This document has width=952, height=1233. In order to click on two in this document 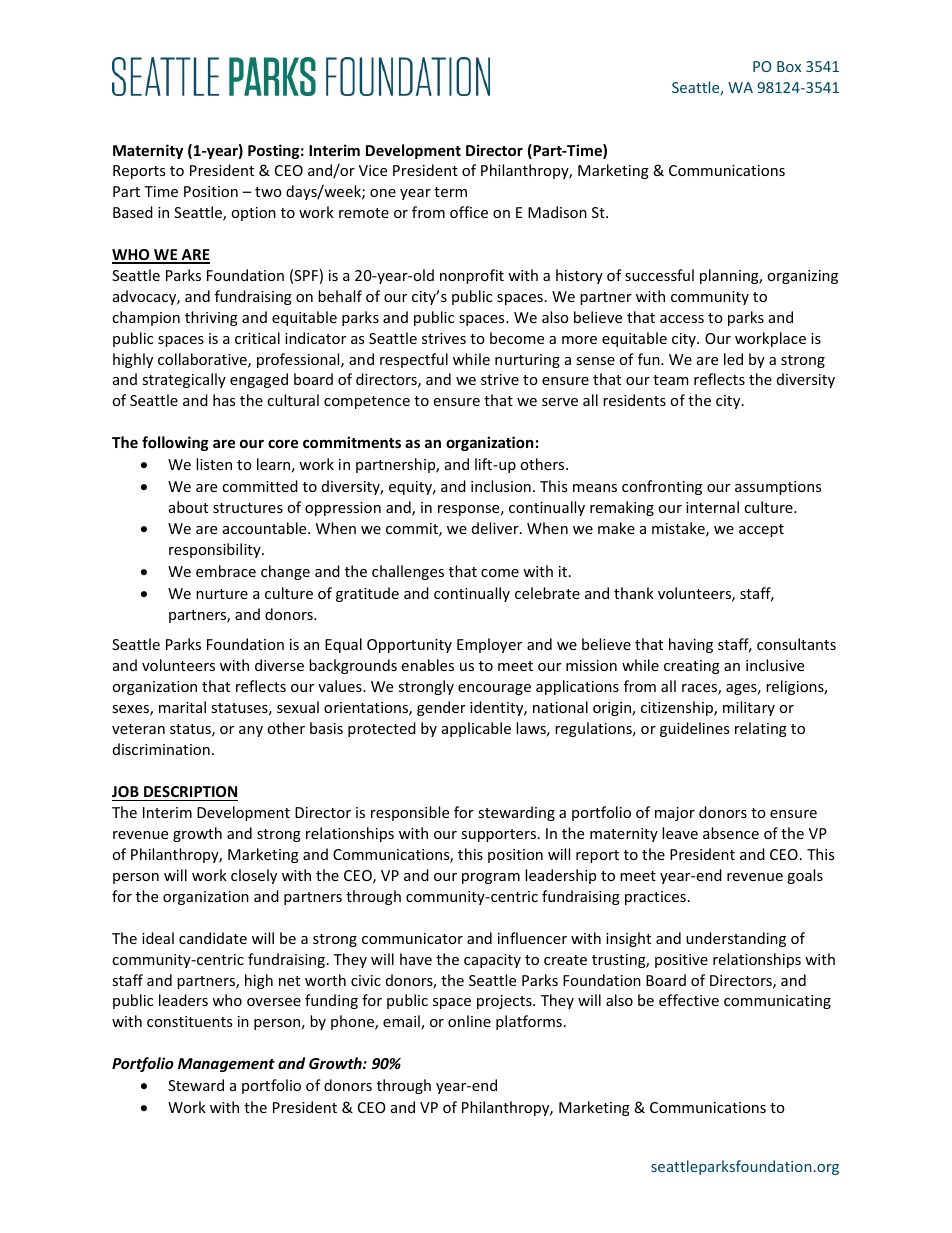, I will do `click(268, 192)`.
